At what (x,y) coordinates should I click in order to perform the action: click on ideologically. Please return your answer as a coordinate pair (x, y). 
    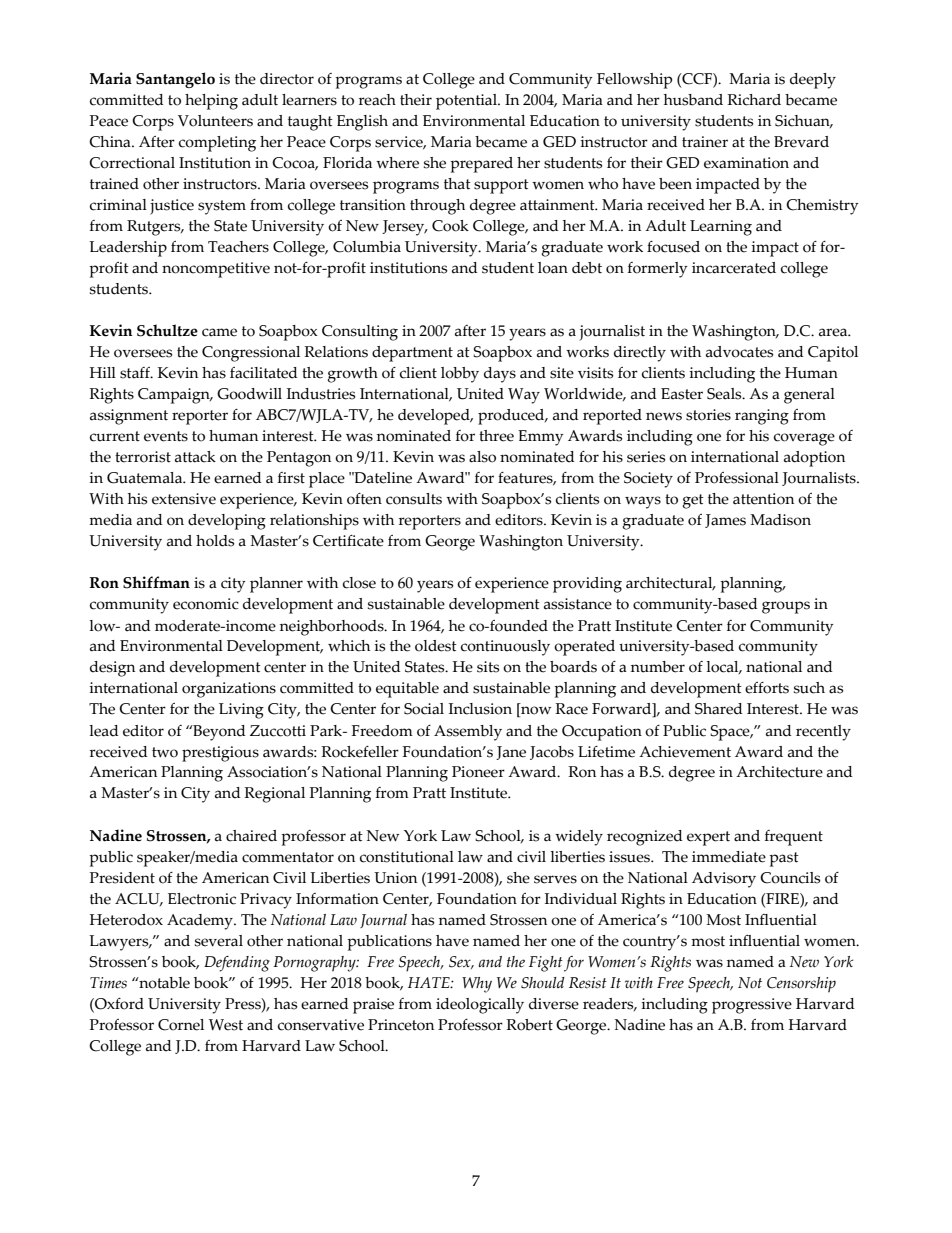
    Looking at the image, I should click on (480, 1006).
